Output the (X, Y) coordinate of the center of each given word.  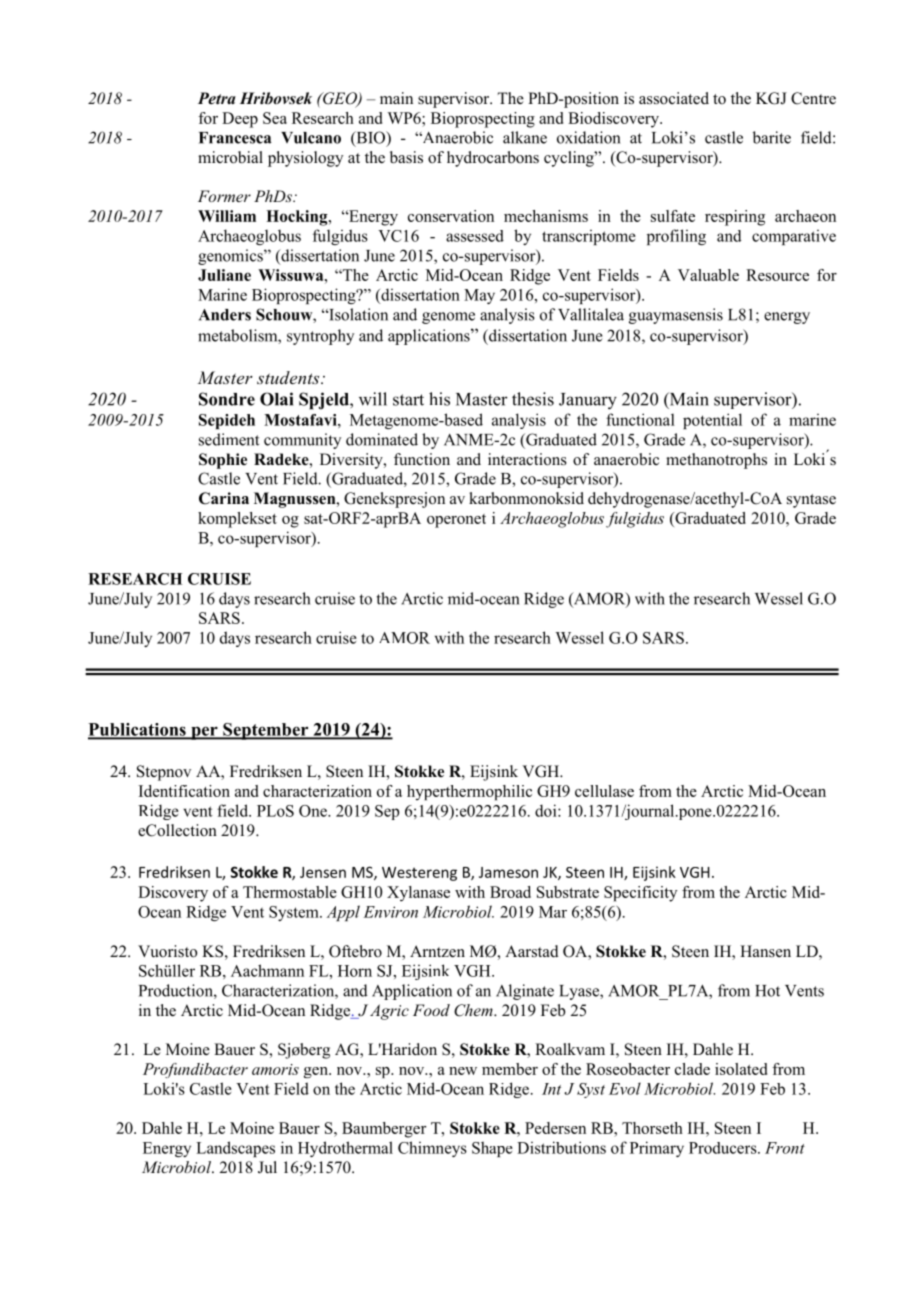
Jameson (508, 872)
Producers (724, 1148)
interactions (527, 459)
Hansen (765, 951)
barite (772, 137)
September (266, 731)
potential (712, 421)
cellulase (604, 791)
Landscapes (235, 1149)
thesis (533, 399)
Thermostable (290, 892)
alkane (525, 137)
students (289, 377)
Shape (492, 1149)
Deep (240, 120)
